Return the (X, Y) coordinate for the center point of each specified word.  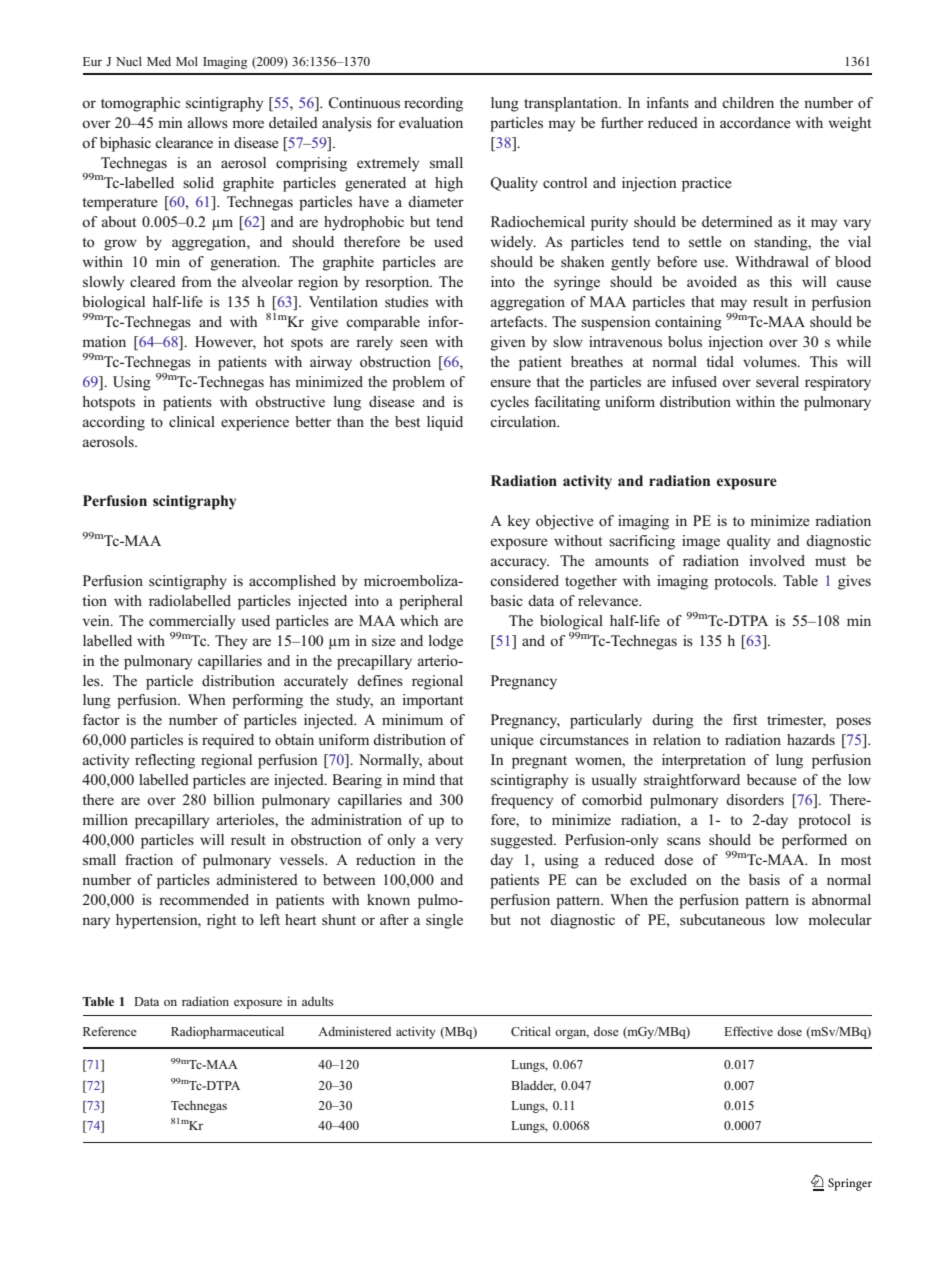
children (748, 102)
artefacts (518, 321)
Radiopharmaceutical (227, 1032)
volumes (771, 361)
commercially (192, 622)
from (197, 281)
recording (433, 104)
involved (777, 560)
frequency (522, 801)
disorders (755, 799)
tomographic (140, 104)
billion (234, 799)
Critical (531, 1031)
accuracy (520, 564)
